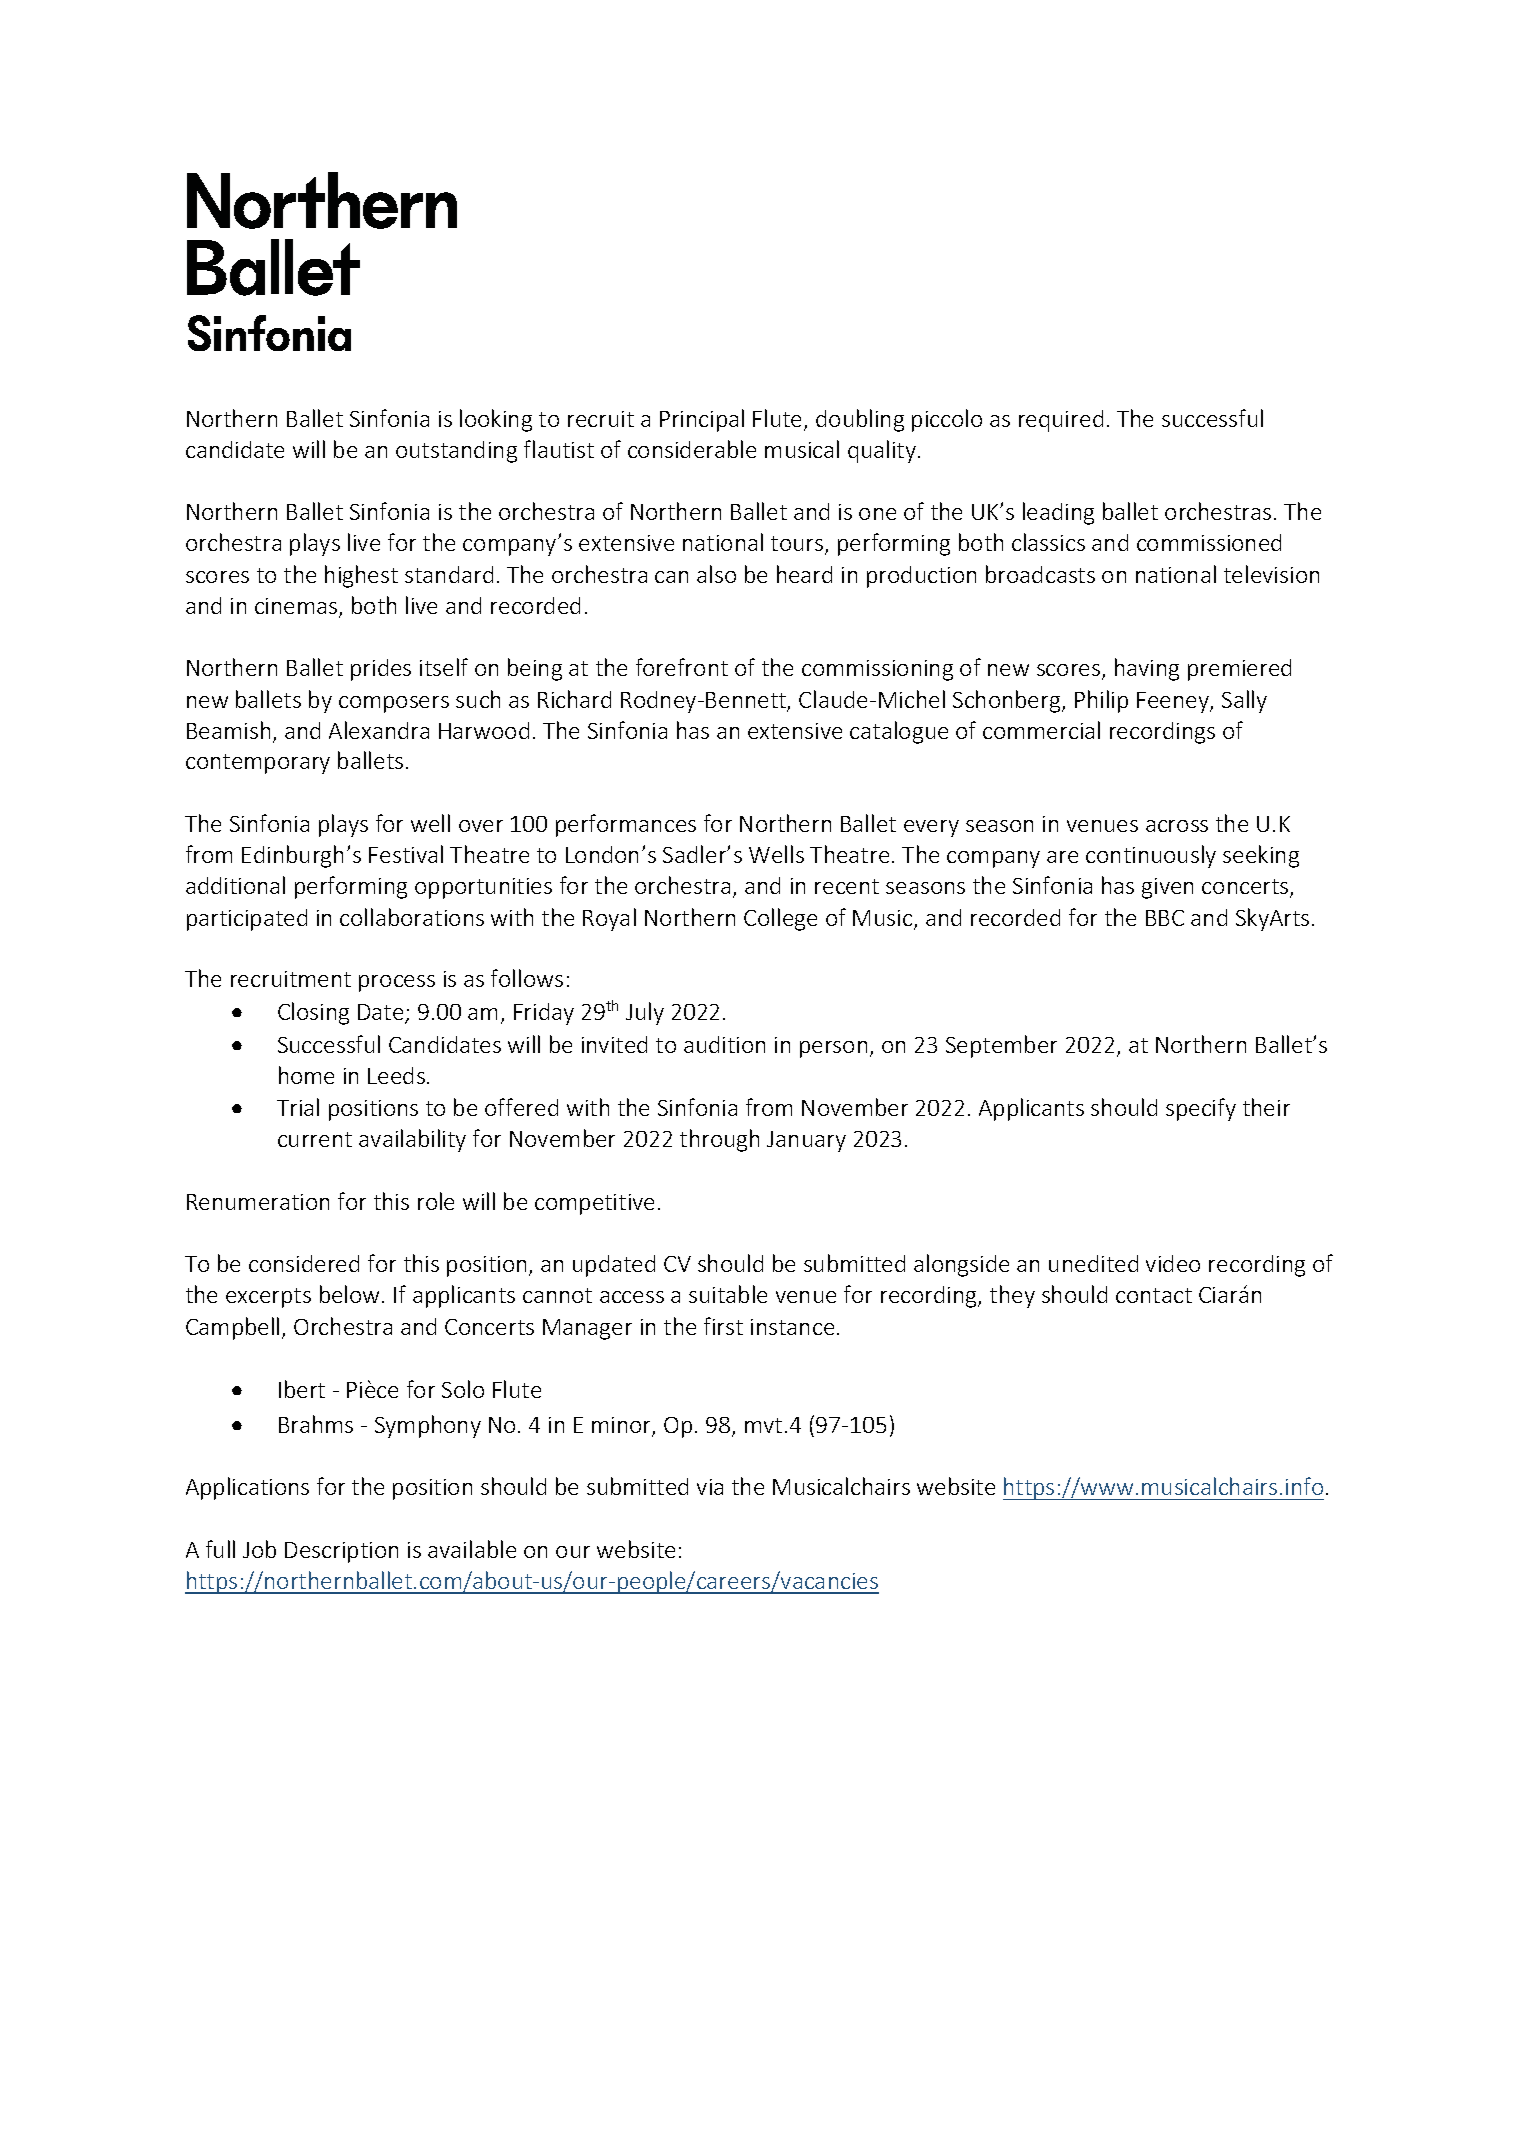 This document has height=2148, width=1519. I want to click on current, so click(315, 1139).
